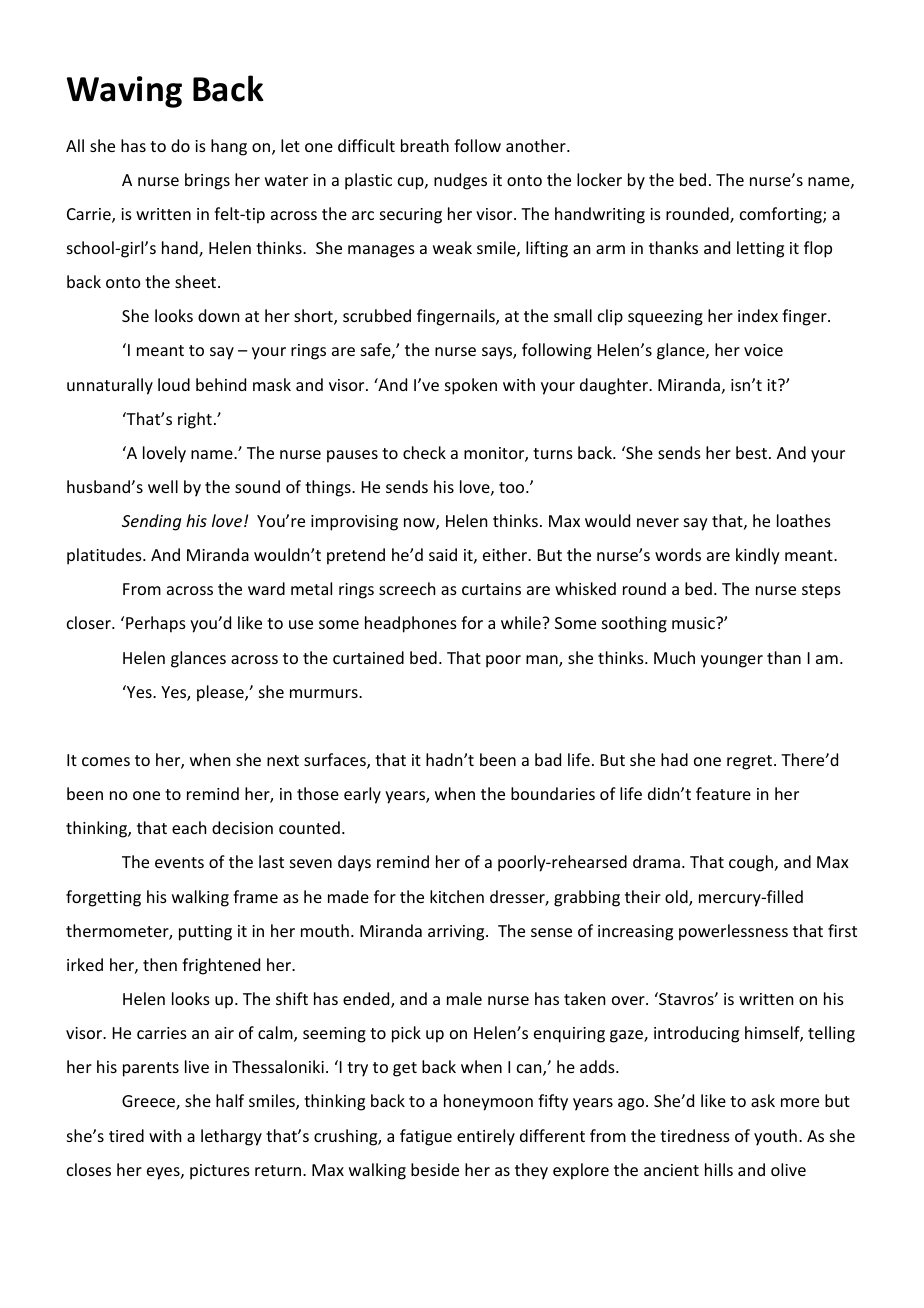 This screenshot has height=1308, width=924. What do you see at coordinates (763, 350) in the screenshot?
I see `voice` at bounding box center [763, 350].
